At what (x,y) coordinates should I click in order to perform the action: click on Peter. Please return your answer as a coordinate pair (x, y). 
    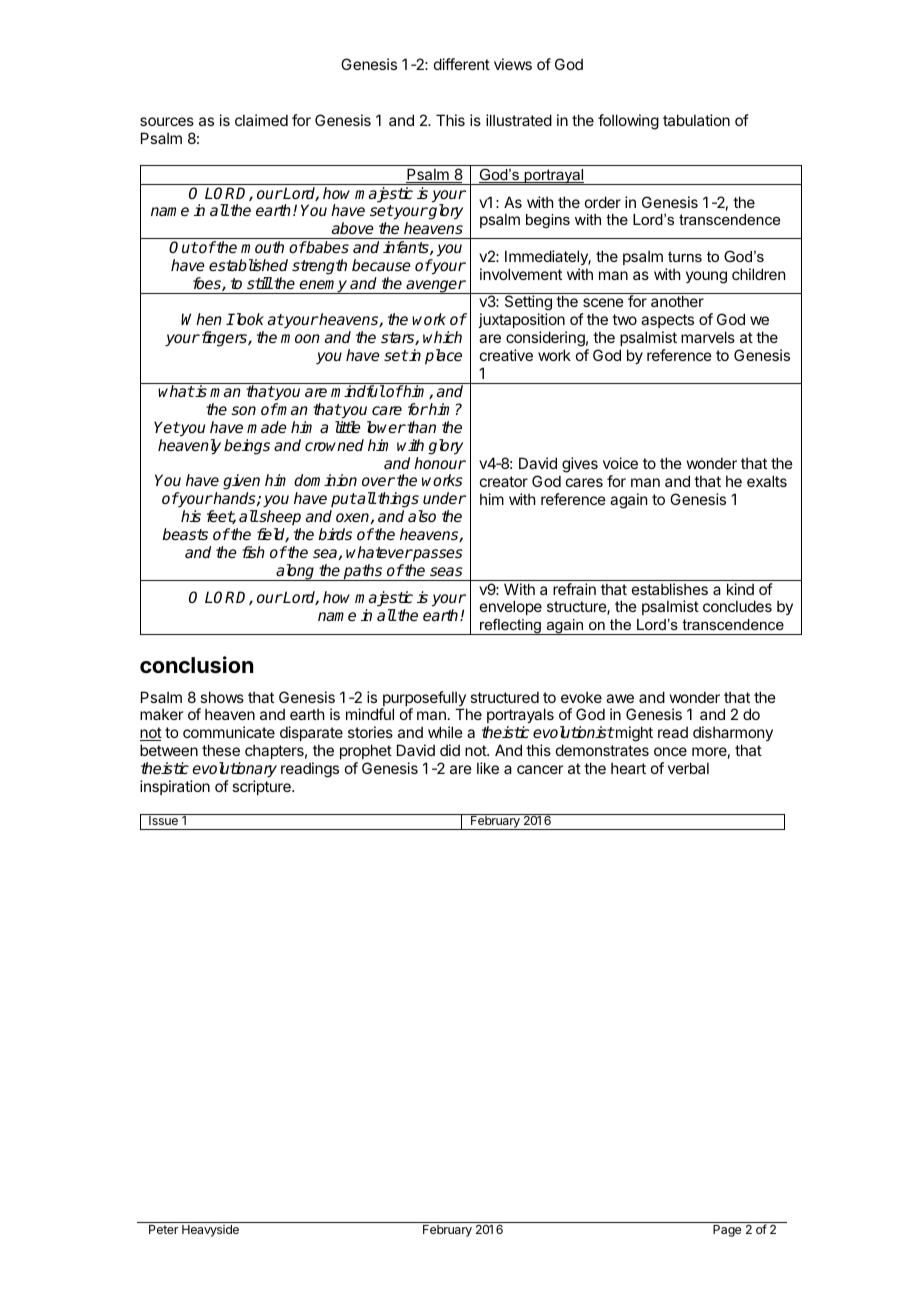
    Looking at the image, I should click on (163, 1229).
